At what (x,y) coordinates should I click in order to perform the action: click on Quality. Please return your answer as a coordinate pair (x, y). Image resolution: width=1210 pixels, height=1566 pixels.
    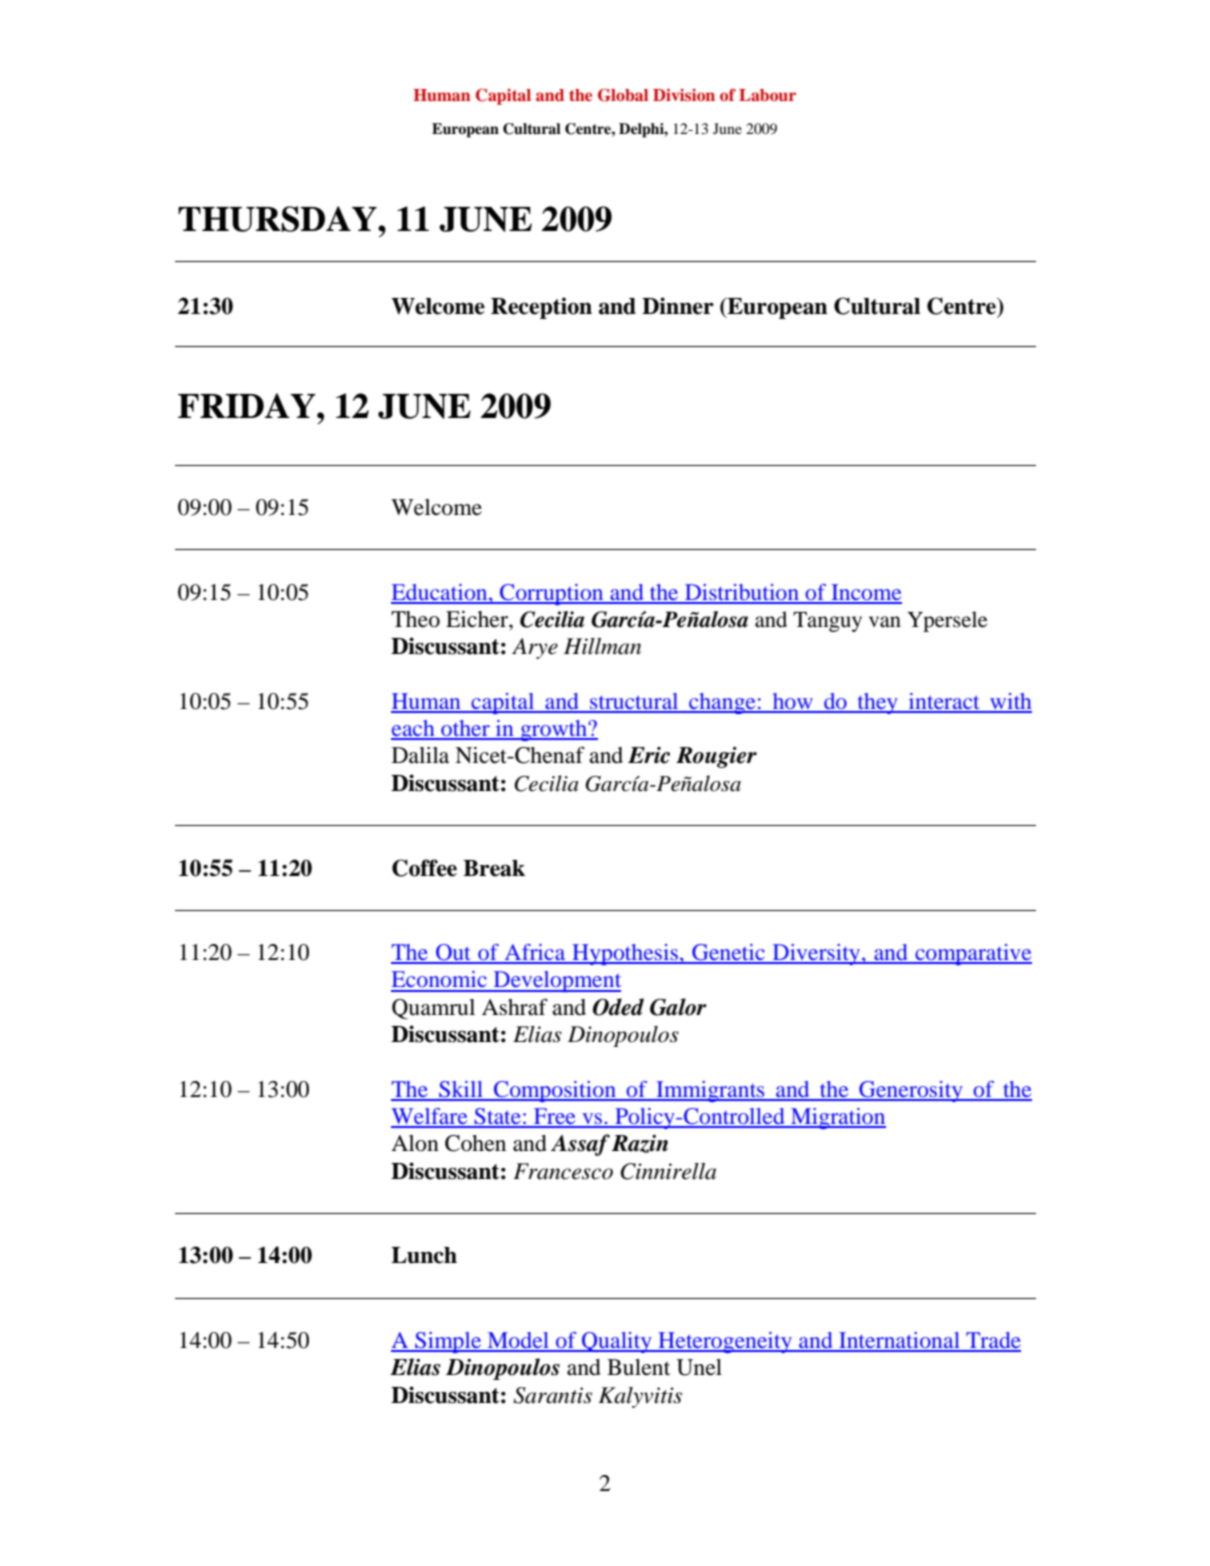
    Looking at the image, I should click on (617, 1342).
